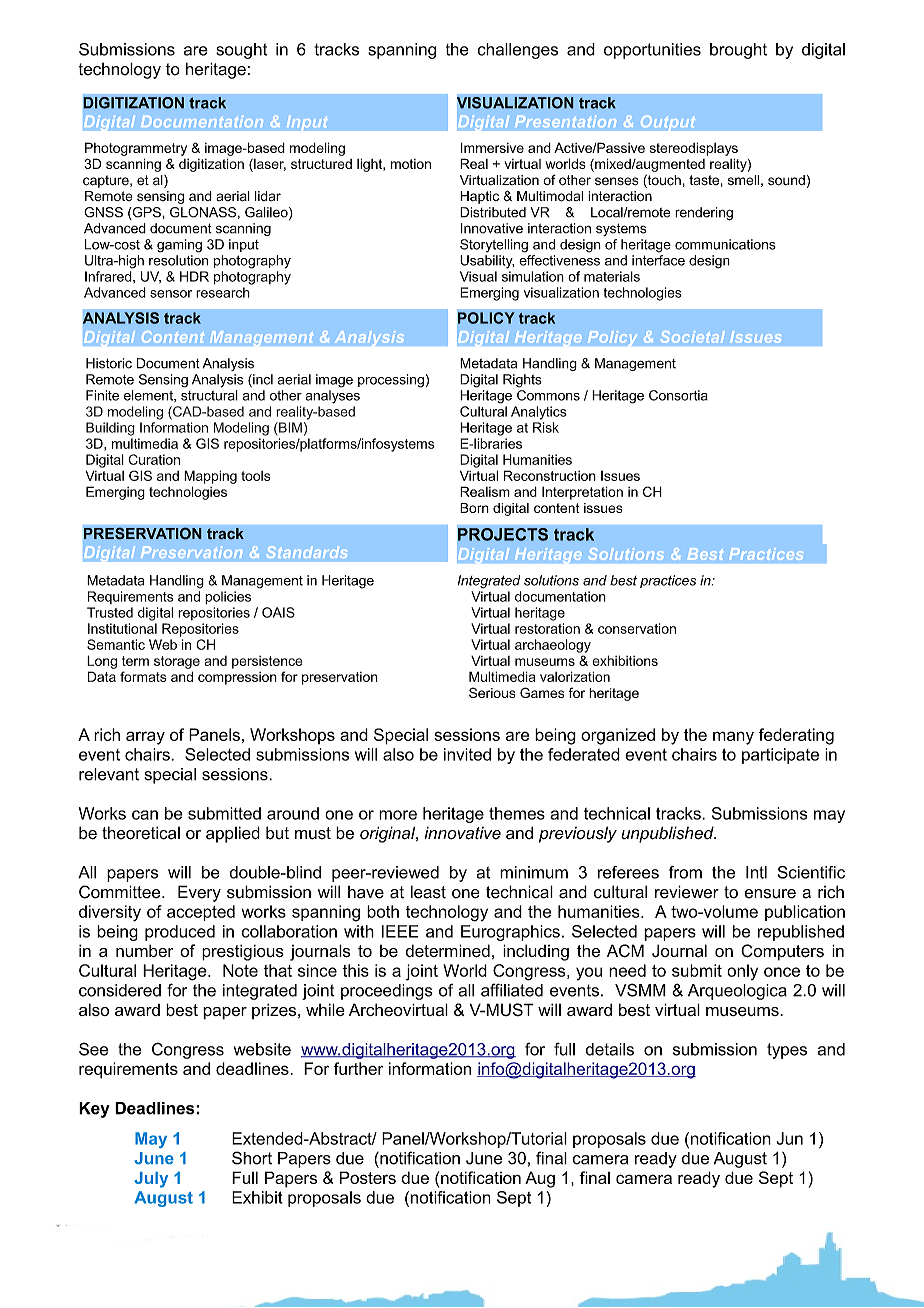 The height and width of the screenshot is (1308, 924). I want to click on conservation, so click(637, 628).
